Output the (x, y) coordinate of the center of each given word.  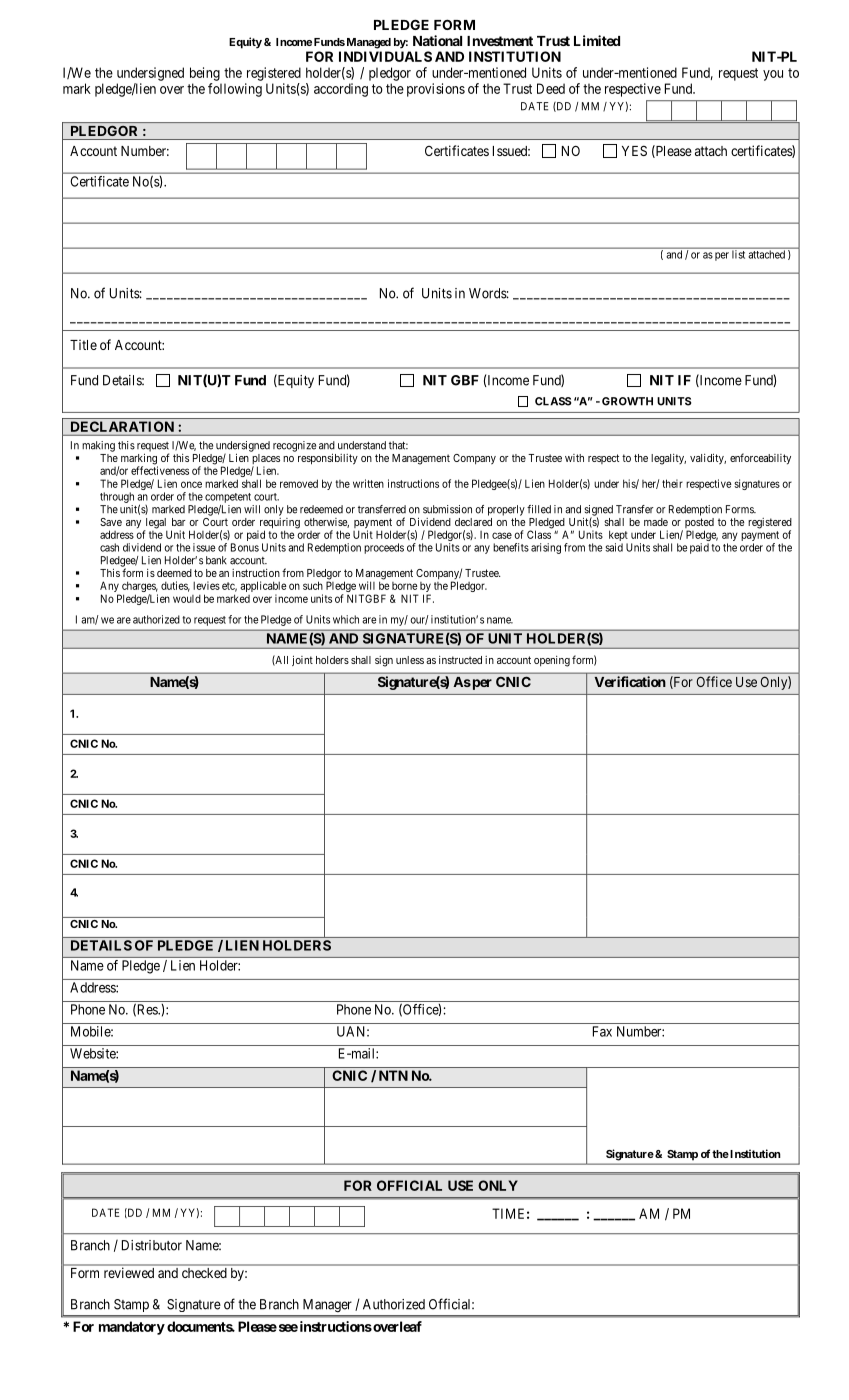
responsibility (328, 459)
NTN (393, 1075)
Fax (602, 1031)
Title (83, 344)
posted (698, 524)
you (773, 75)
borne (405, 586)
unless (410, 660)
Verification (630, 681)
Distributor (152, 1245)
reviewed (129, 1273)
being (205, 74)
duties (175, 586)
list (738, 254)
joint (302, 660)
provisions (436, 90)
